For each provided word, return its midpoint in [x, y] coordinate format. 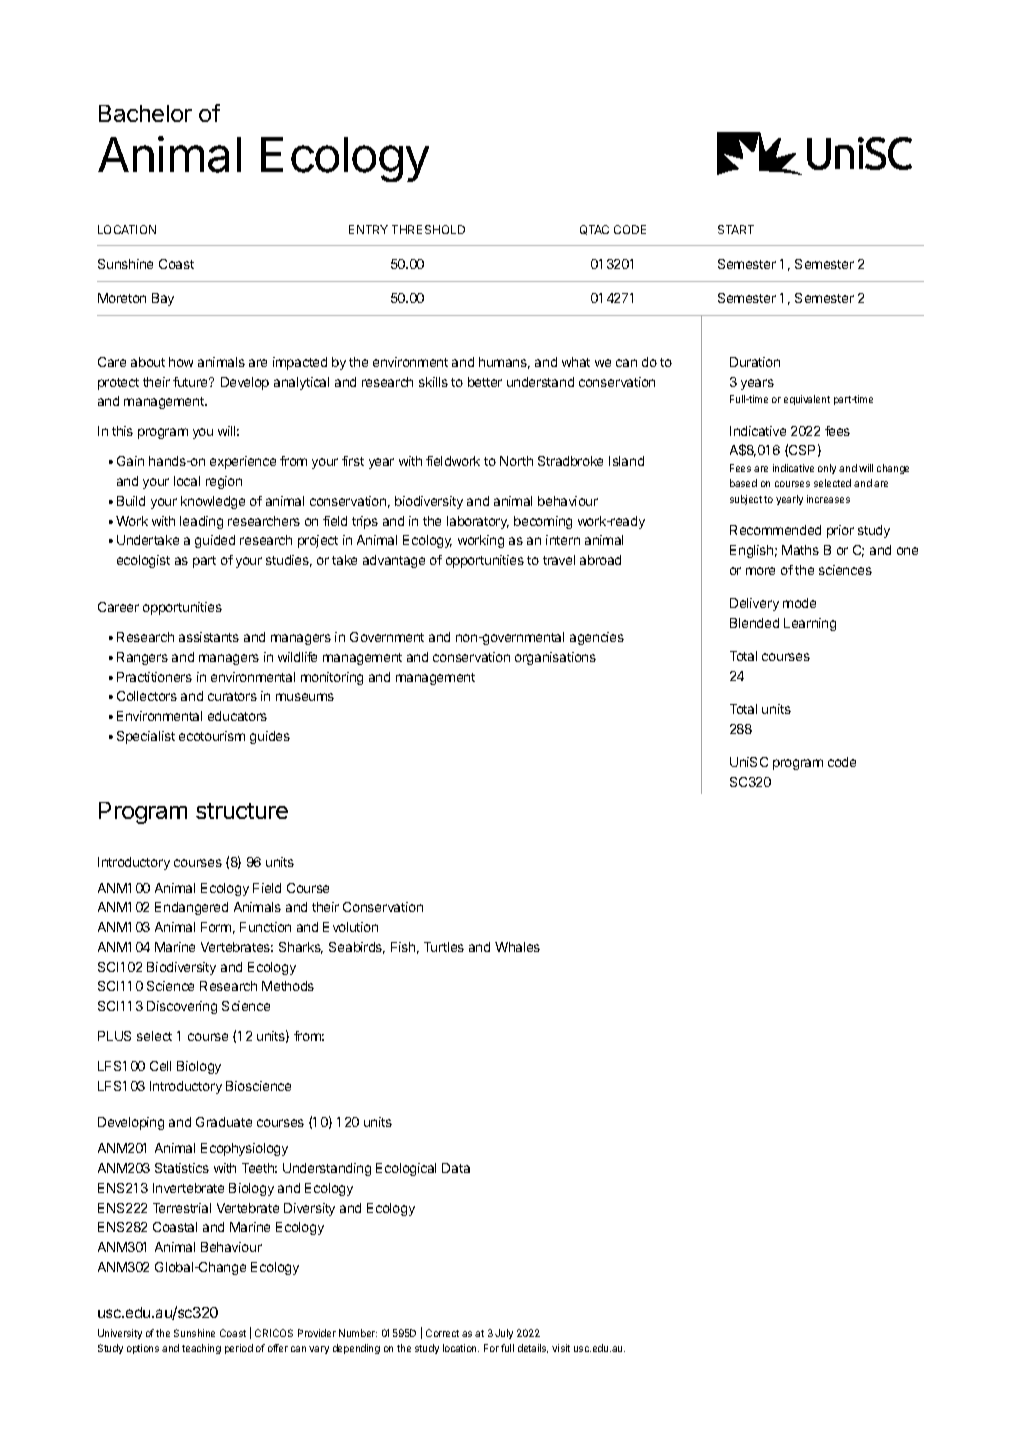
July [504, 1334]
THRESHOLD [428, 229]
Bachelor [145, 113]
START [736, 229]
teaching [201, 1349]
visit [561, 1348]
